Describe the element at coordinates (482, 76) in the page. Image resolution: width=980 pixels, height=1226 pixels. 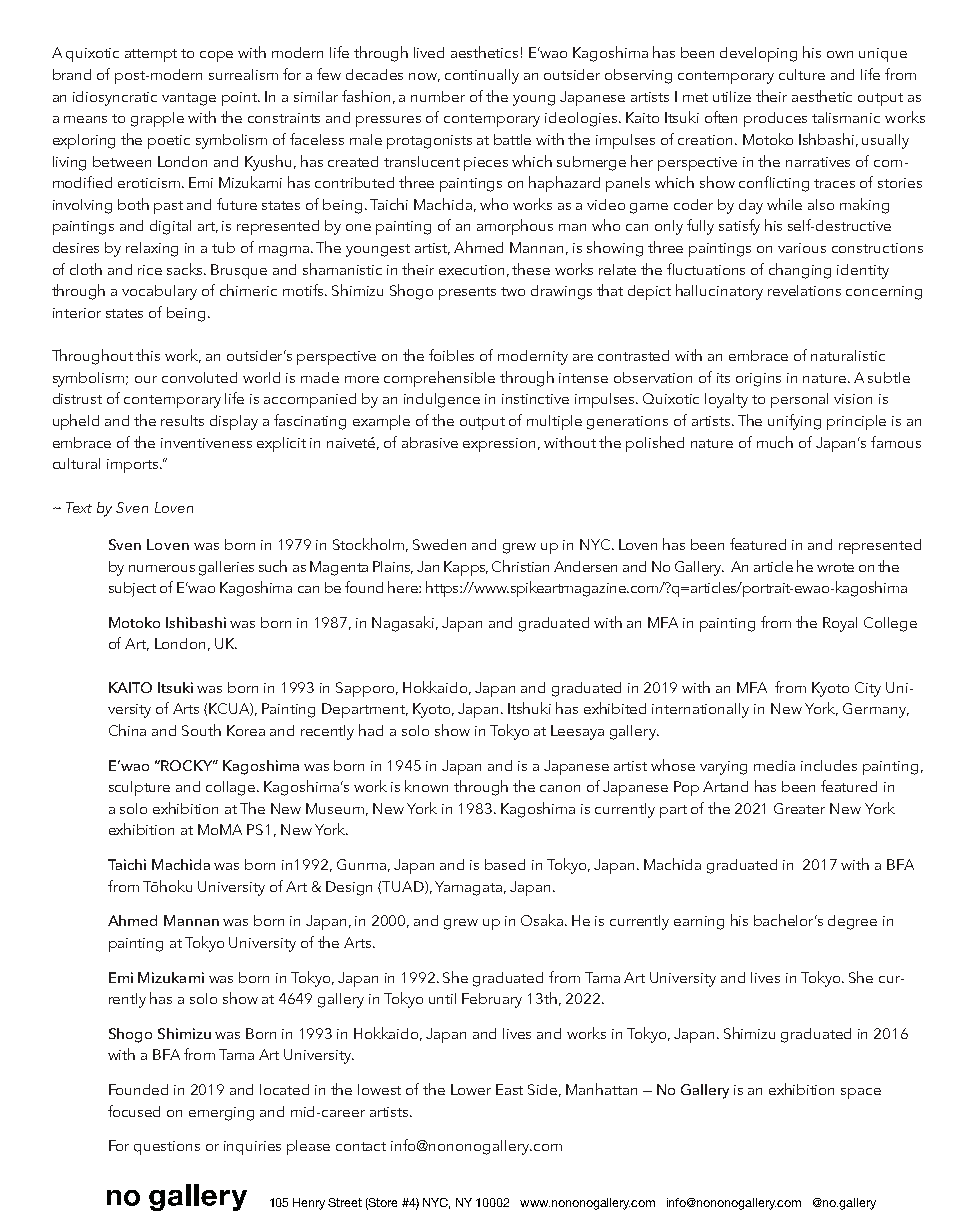
I see `continually` at that location.
